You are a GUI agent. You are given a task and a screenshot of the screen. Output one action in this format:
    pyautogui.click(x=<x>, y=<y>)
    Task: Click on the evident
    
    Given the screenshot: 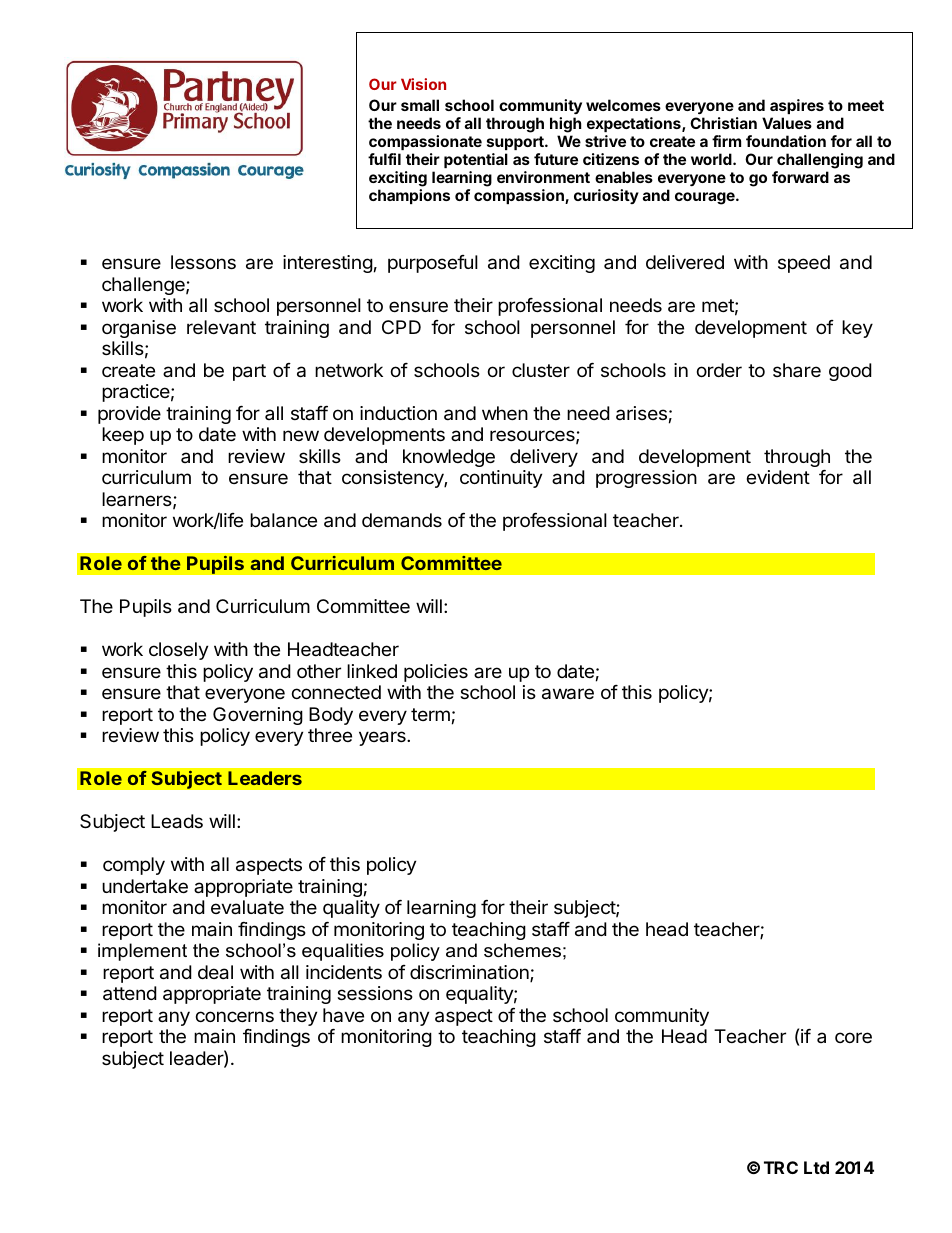 What is the action you would take?
    pyautogui.click(x=778, y=477)
